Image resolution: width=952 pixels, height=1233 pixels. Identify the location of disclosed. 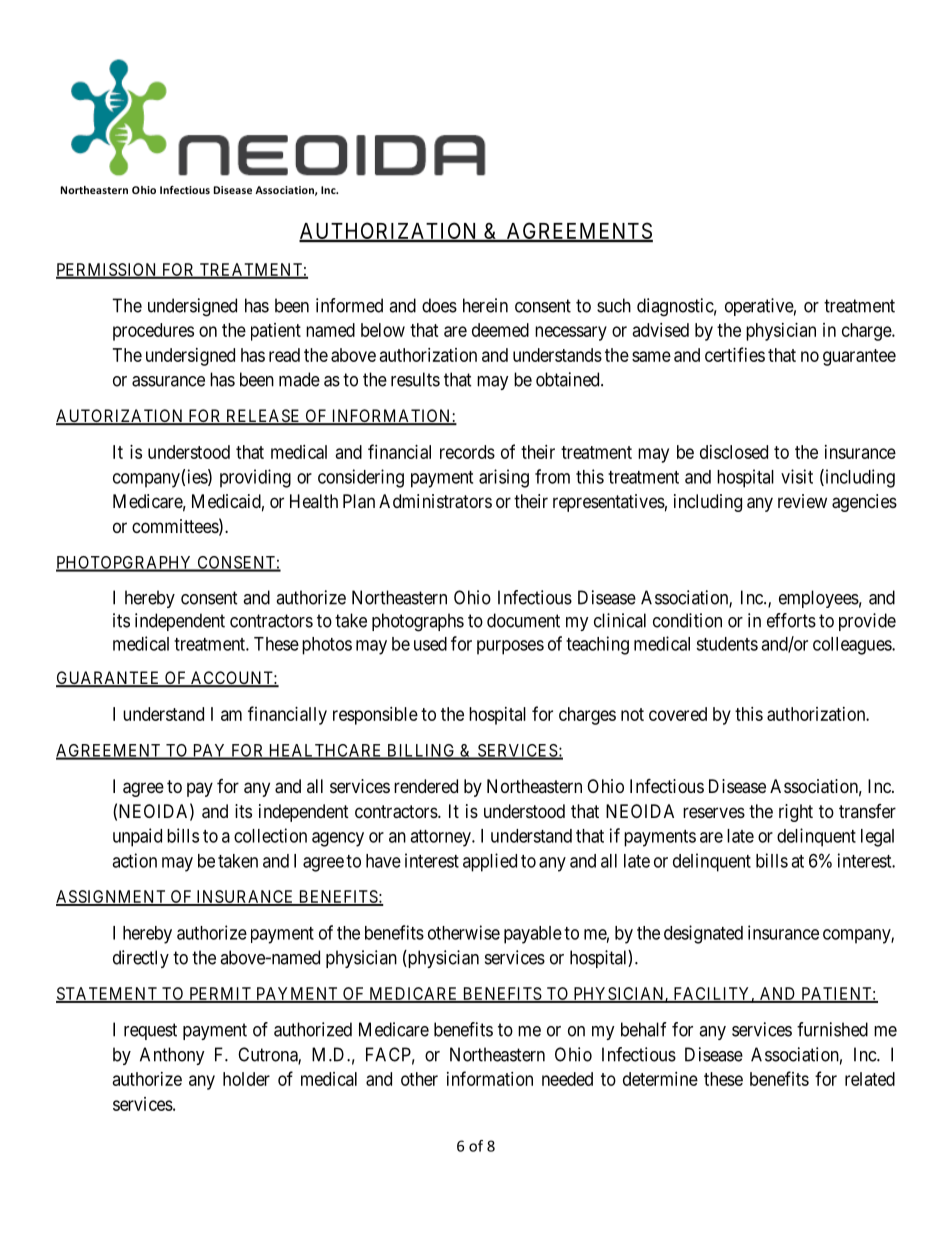
(734, 452).
